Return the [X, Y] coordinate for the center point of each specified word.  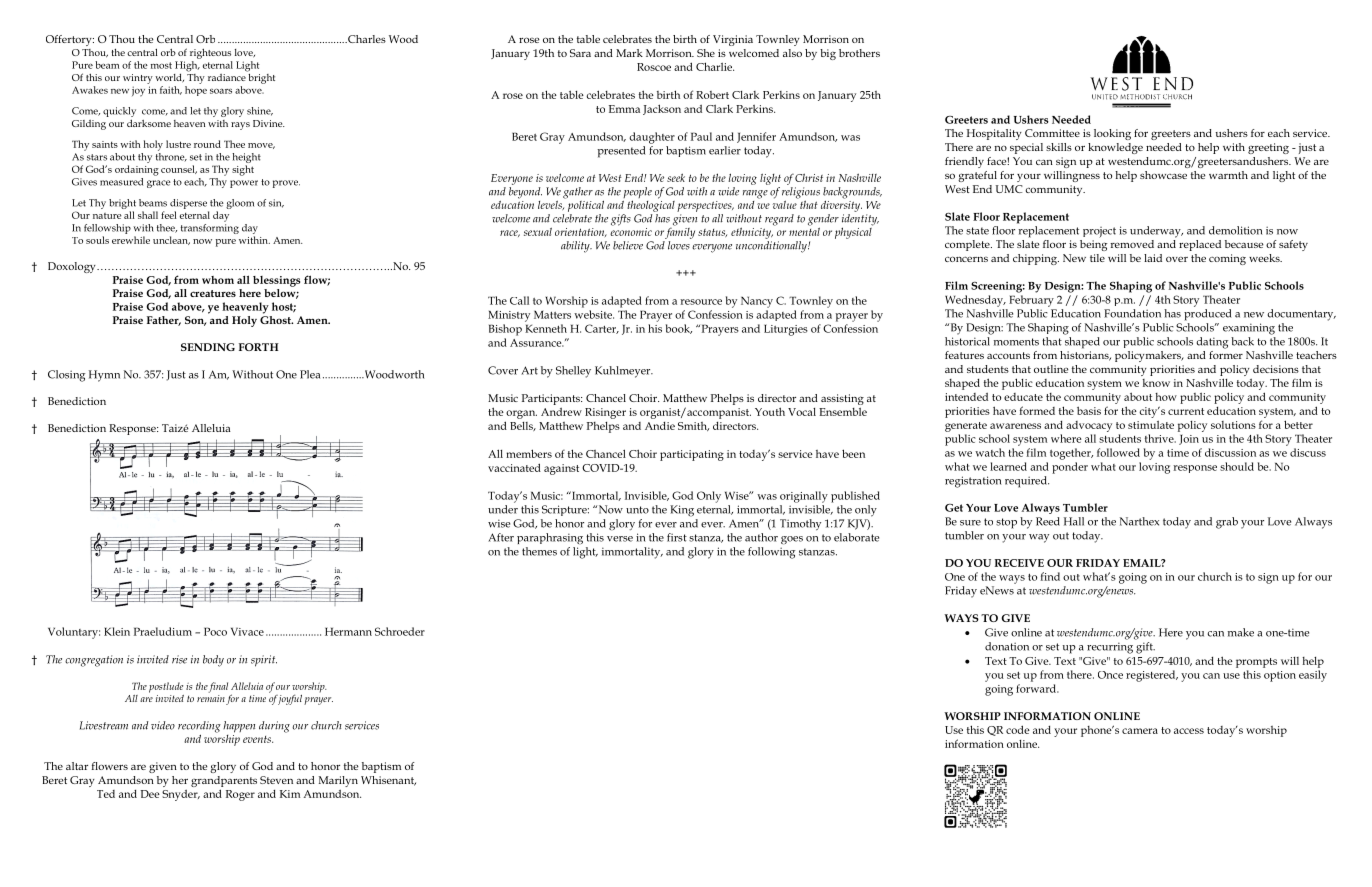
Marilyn [338, 781]
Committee [1052, 133]
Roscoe [654, 67]
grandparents [224, 783]
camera [1140, 731]
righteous [210, 54]
